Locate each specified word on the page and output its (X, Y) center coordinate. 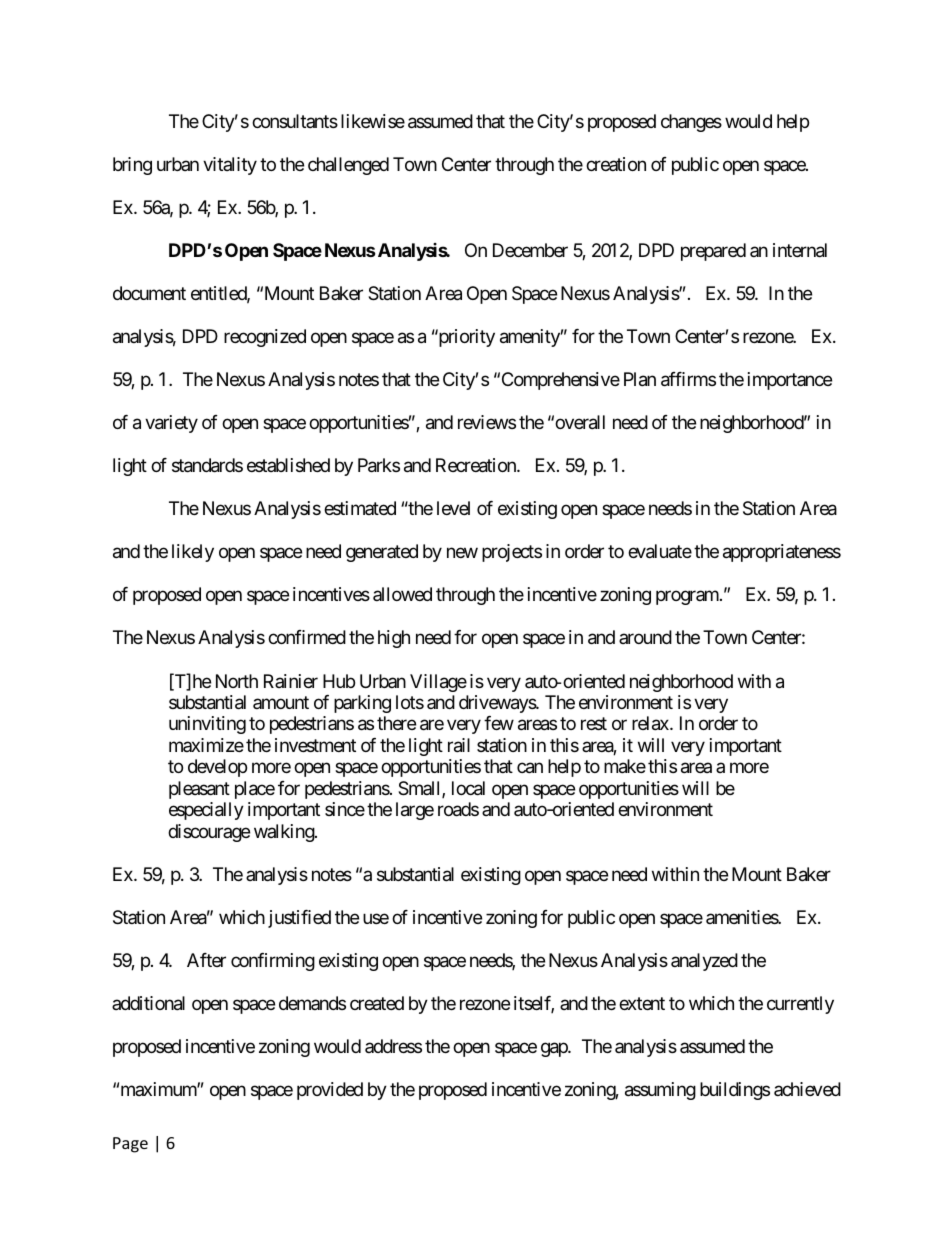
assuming (660, 1091)
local (468, 788)
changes (691, 123)
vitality (230, 166)
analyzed (704, 962)
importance (790, 381)
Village (438, 683)
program (688, 597)
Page (130, 1145)
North (237, 681)
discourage (209, 833)
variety (171, 424)
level (453, 508)
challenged (348, 166)
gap (555, 1049)
